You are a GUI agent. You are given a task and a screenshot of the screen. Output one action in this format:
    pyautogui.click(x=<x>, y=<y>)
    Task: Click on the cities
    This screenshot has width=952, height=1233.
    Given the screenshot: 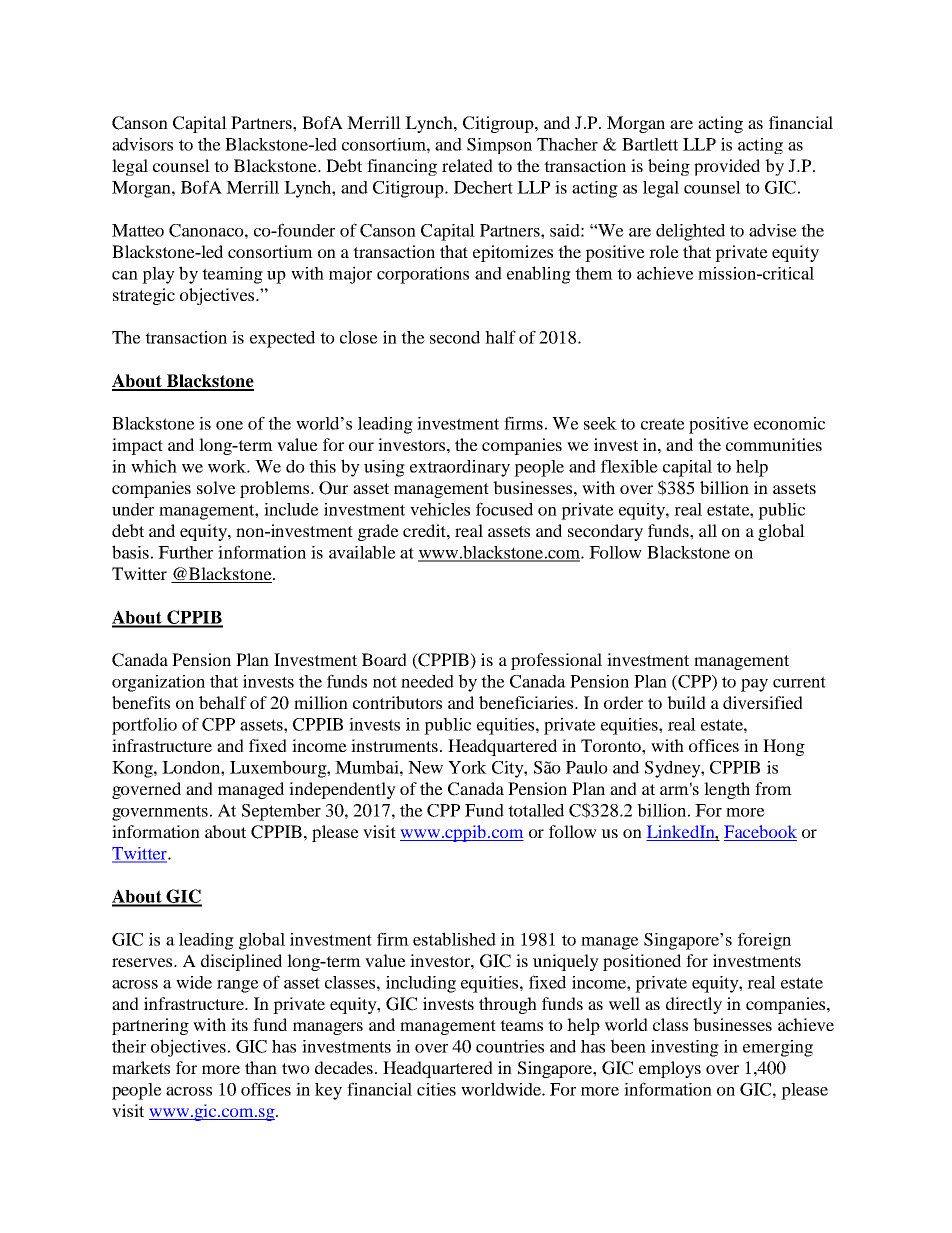 What is the action you would take?
    pyautogui.click(x=436, y=1089)
